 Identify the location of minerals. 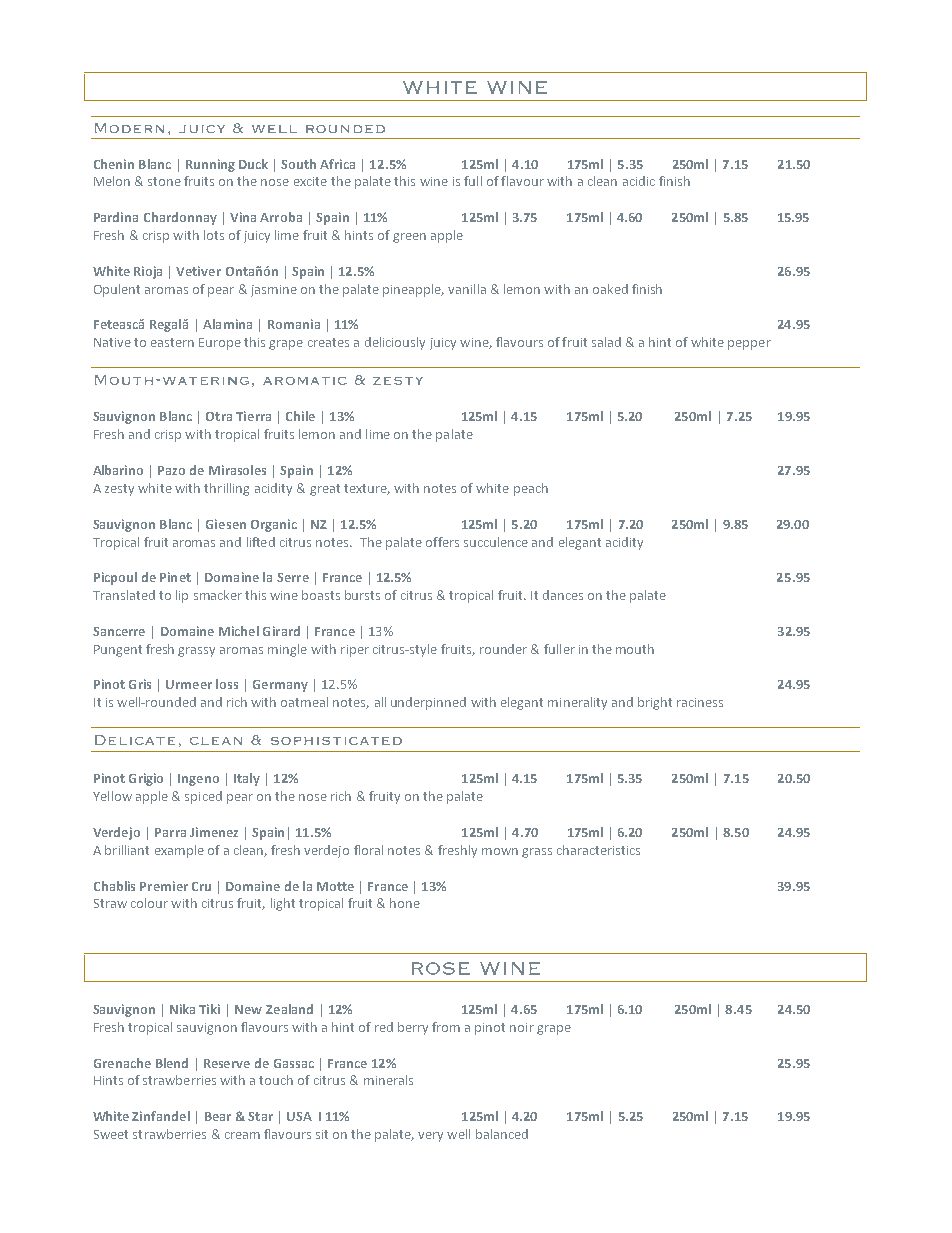
(388, 1080).
